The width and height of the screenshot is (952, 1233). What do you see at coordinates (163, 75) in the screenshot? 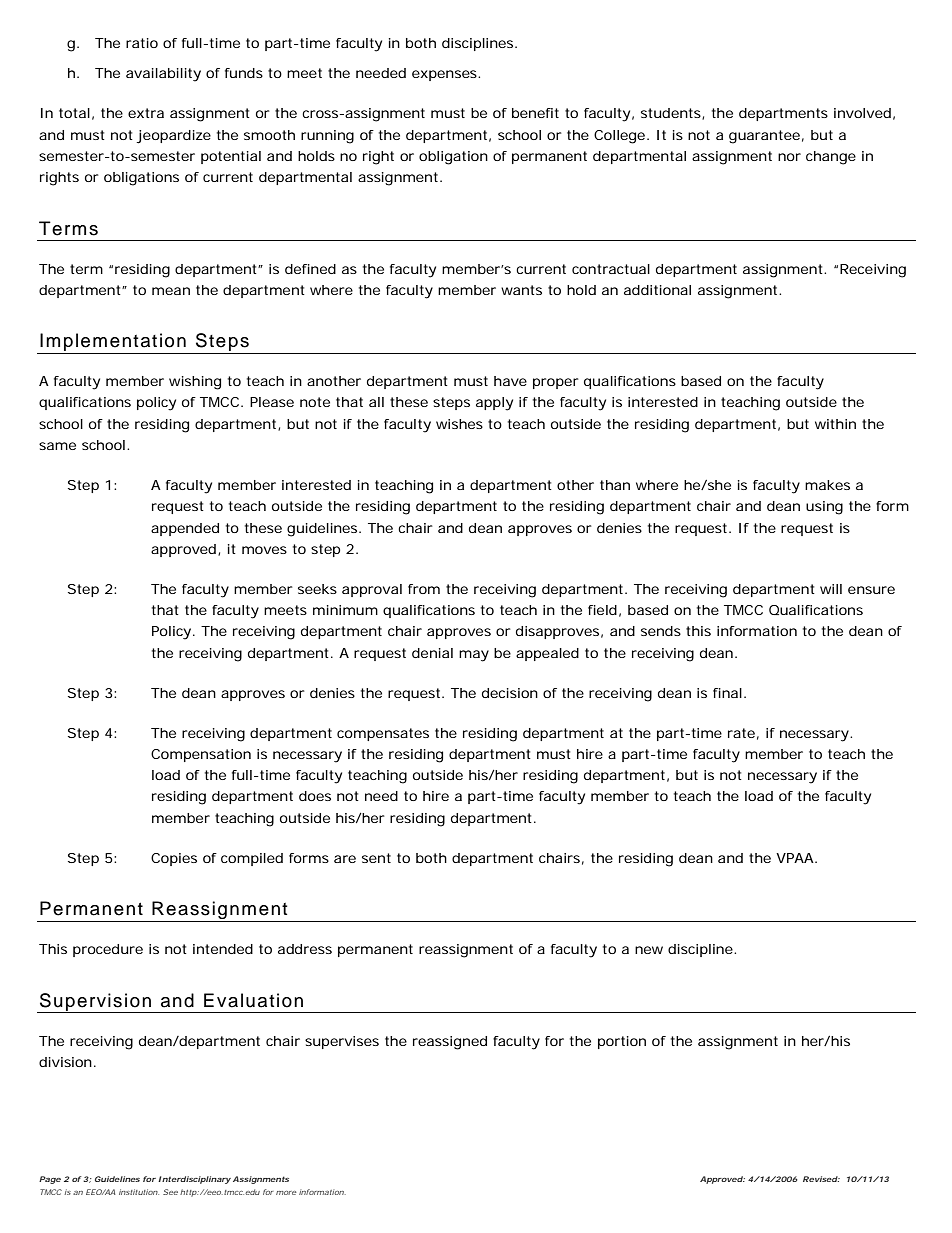
I see `availability` at bounding box center [163, 75].
